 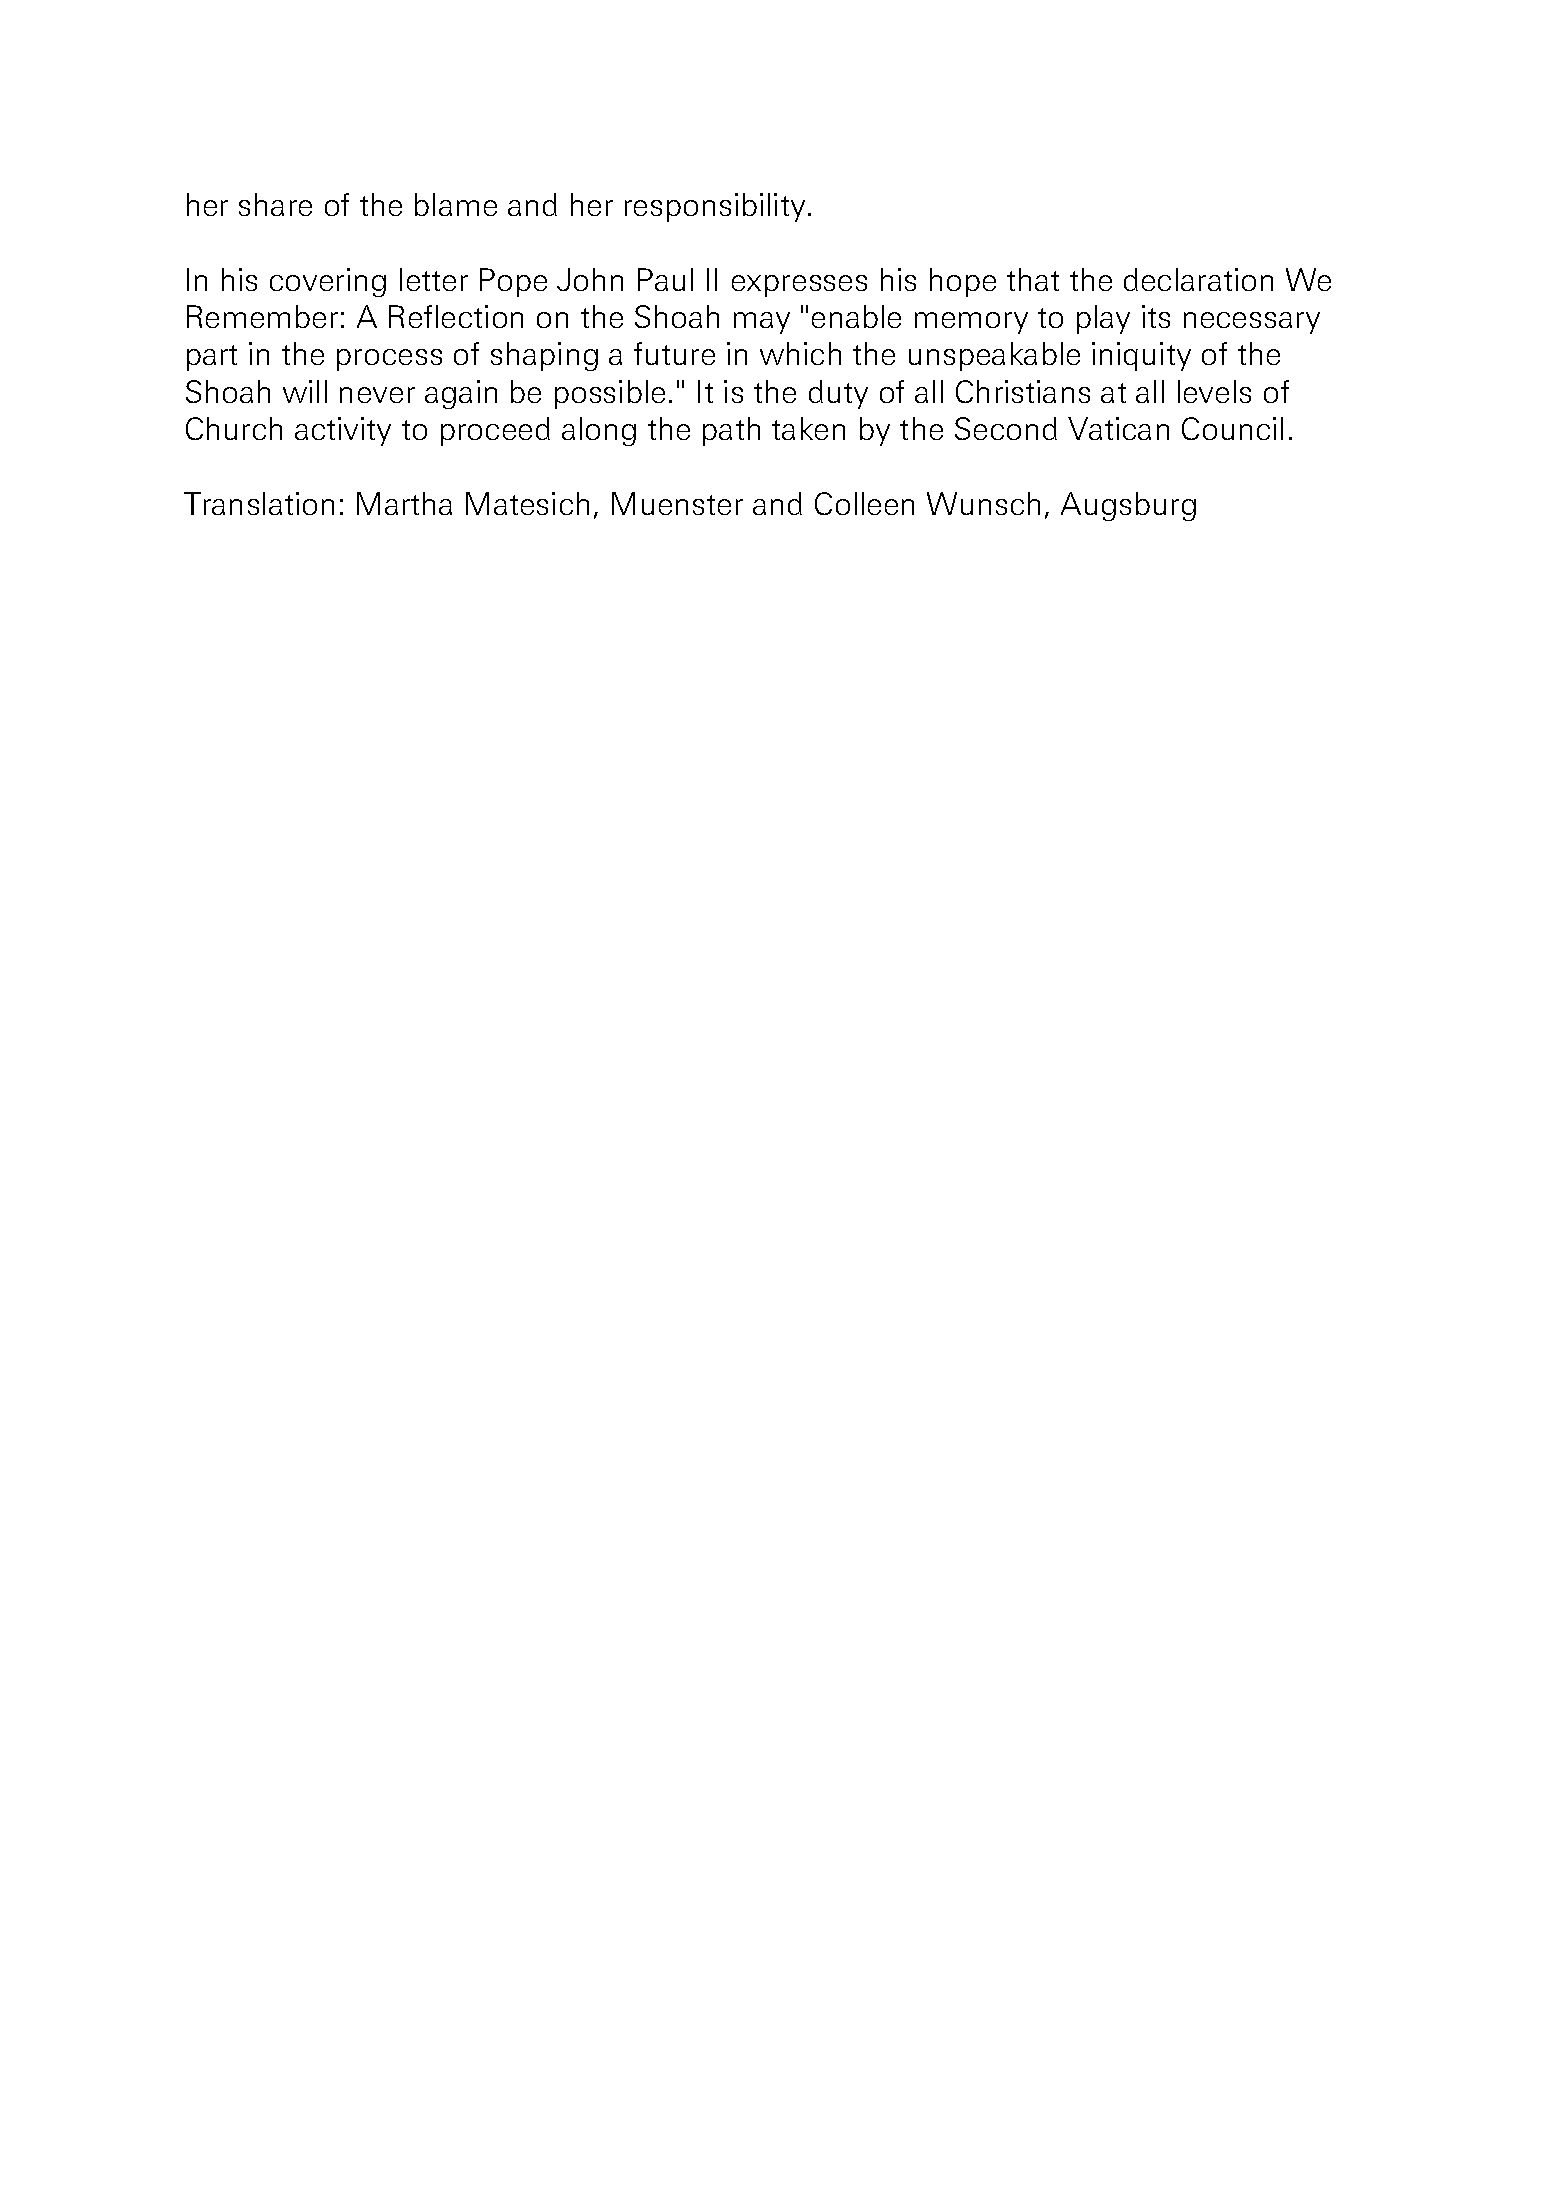 I want to click on Vatican, so click(x=1118, y=428).
